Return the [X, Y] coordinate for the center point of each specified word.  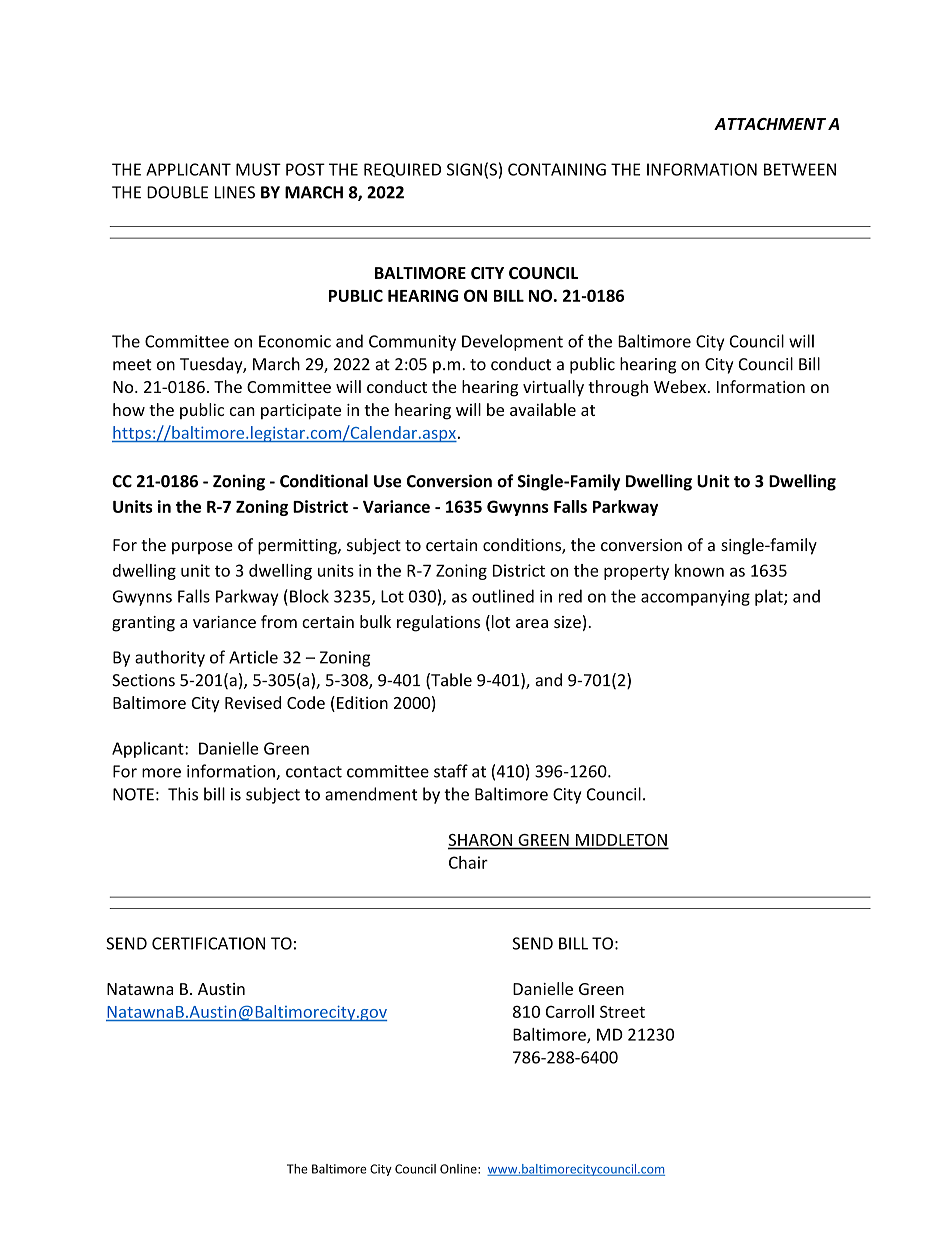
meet [132, 365]
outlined [503, 596]
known [699, 570]
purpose [202, 548]
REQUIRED [402, 170]
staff [451, 771]
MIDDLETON [621, 840]
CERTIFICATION [208, 943]
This [183, 794]
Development [512, 342]
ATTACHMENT [770, 124]
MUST [258, 169]
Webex [680, 386]
